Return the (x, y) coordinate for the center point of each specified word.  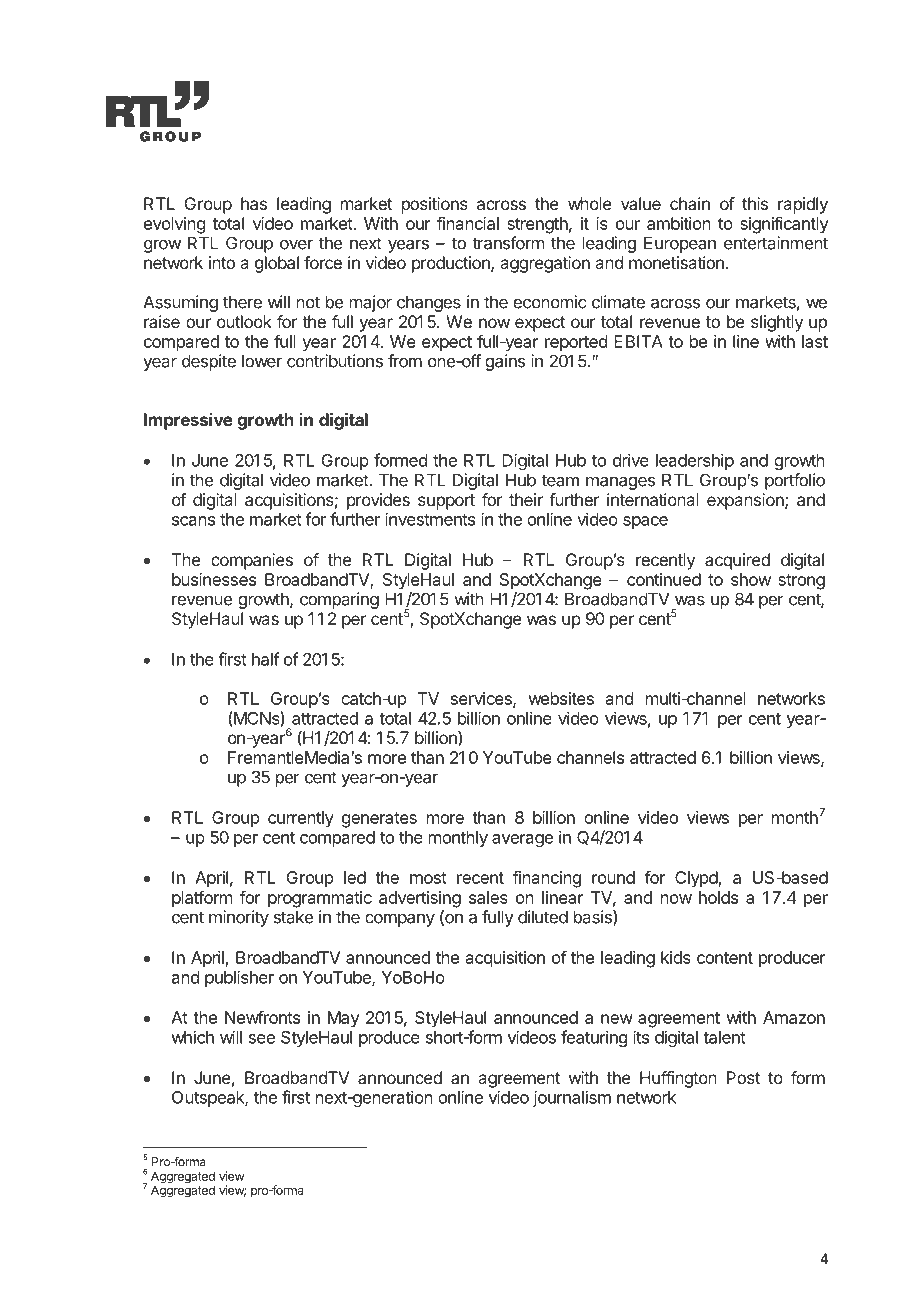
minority (239, 918)
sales (488, 897)
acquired (737, 561)
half (266, 659)
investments (430, 519)
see (262, 1039)
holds (718, 897)
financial (468, 223)
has (254, 203)
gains (505, 362)
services (482, 699)
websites (561, 698)
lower (262, 361)
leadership (695, 461)
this (755, 203)
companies (252, 561)
